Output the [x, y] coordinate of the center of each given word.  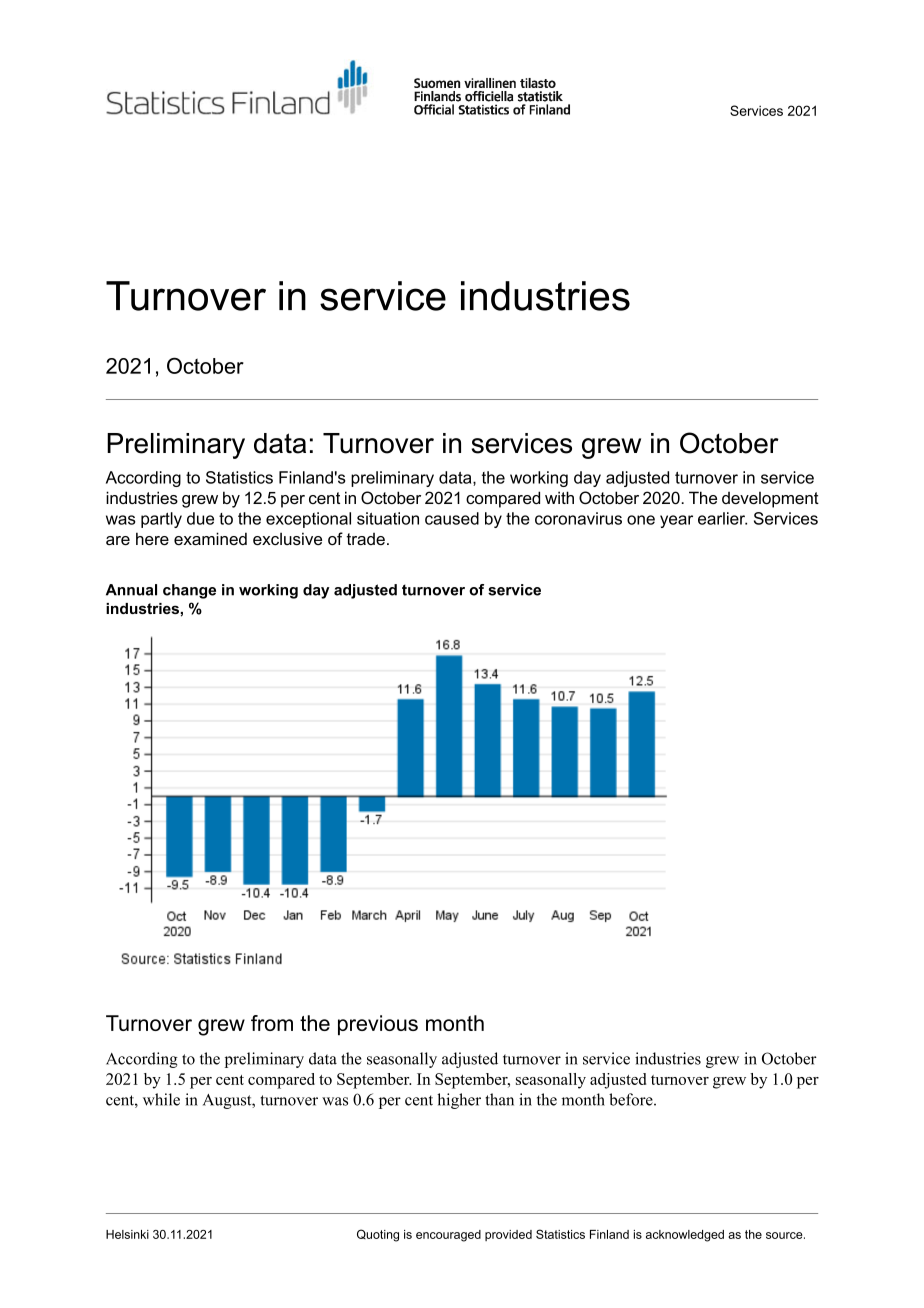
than [499, 1099]
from [272, 1023]
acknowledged [685, 1236]
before [632, 1099]
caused [452, 518]
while [161, 1099]
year [676, 521]
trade [366, 539]
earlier [722, 518]
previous [378, 1025]
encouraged [448, 1236]
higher [459, 1101]
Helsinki [127, 1234]
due [200, 518]
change [189, 591]
